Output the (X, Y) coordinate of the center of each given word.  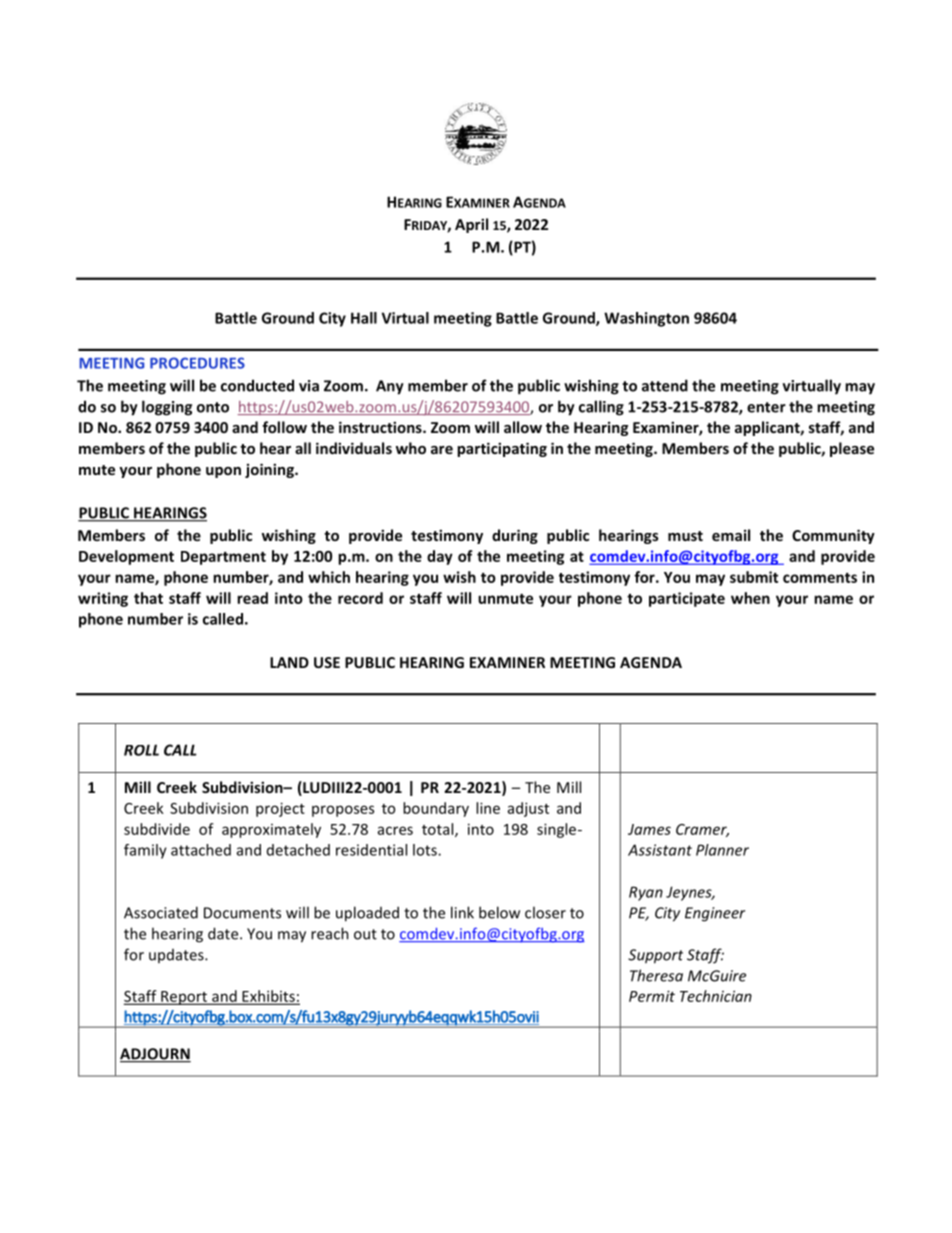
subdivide (157, 829)
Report (184, 998)
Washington (646, 319)
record (360, 598)
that (148, 598)
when (750, 598)
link (462, 912)
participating (502, 449)
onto (213, 407)
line (488, 808)
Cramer (702, 830)
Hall (364, 318)
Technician (716, 996)
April (471, 225)
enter (766, 407)
